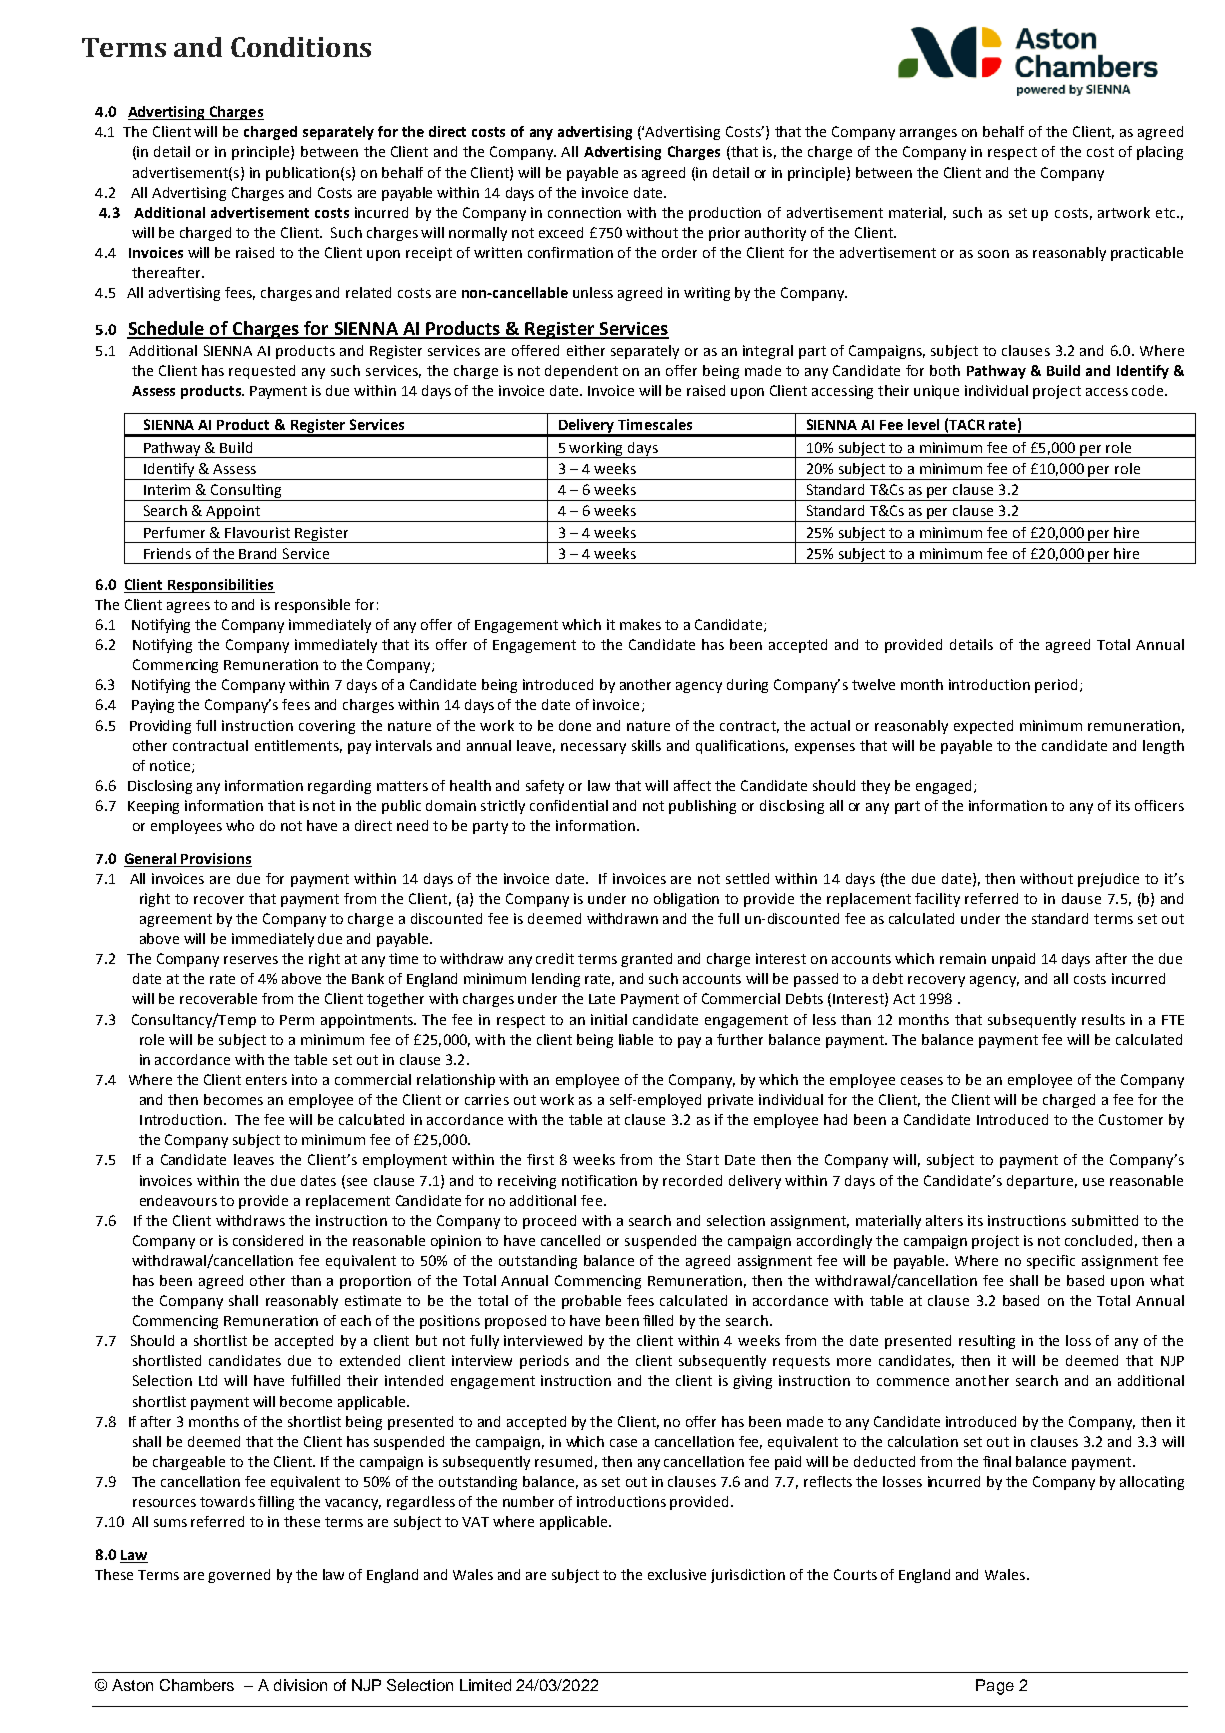 This screenshot has height=1733, width=1225. What do you see at coordinates (928, 134) in the screenshot?
I see `arranges` at bounding box center [928, 134].
